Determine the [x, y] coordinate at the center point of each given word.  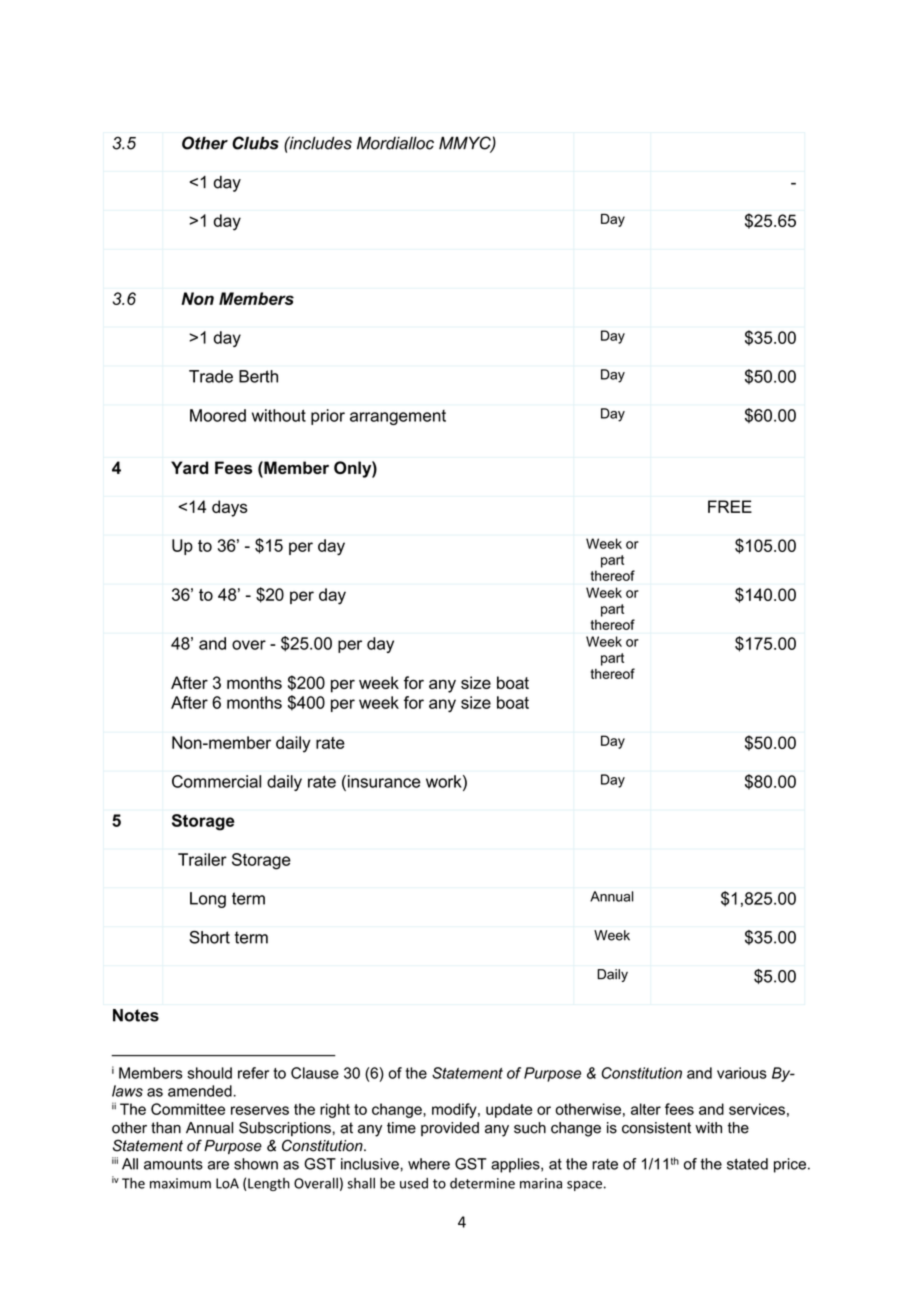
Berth [258, 376]
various [742, 1073]
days [230, 508]
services [757, 1109]
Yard [189, 467]
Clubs [255, 143]
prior [328, 417]
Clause [315, 1073]
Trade [211, 376]
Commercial [216, 781]
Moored [218, 415]
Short [209, 937]
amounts [173, 1164]
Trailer [202, 859]
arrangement [398, 417]
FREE [730, 506]
